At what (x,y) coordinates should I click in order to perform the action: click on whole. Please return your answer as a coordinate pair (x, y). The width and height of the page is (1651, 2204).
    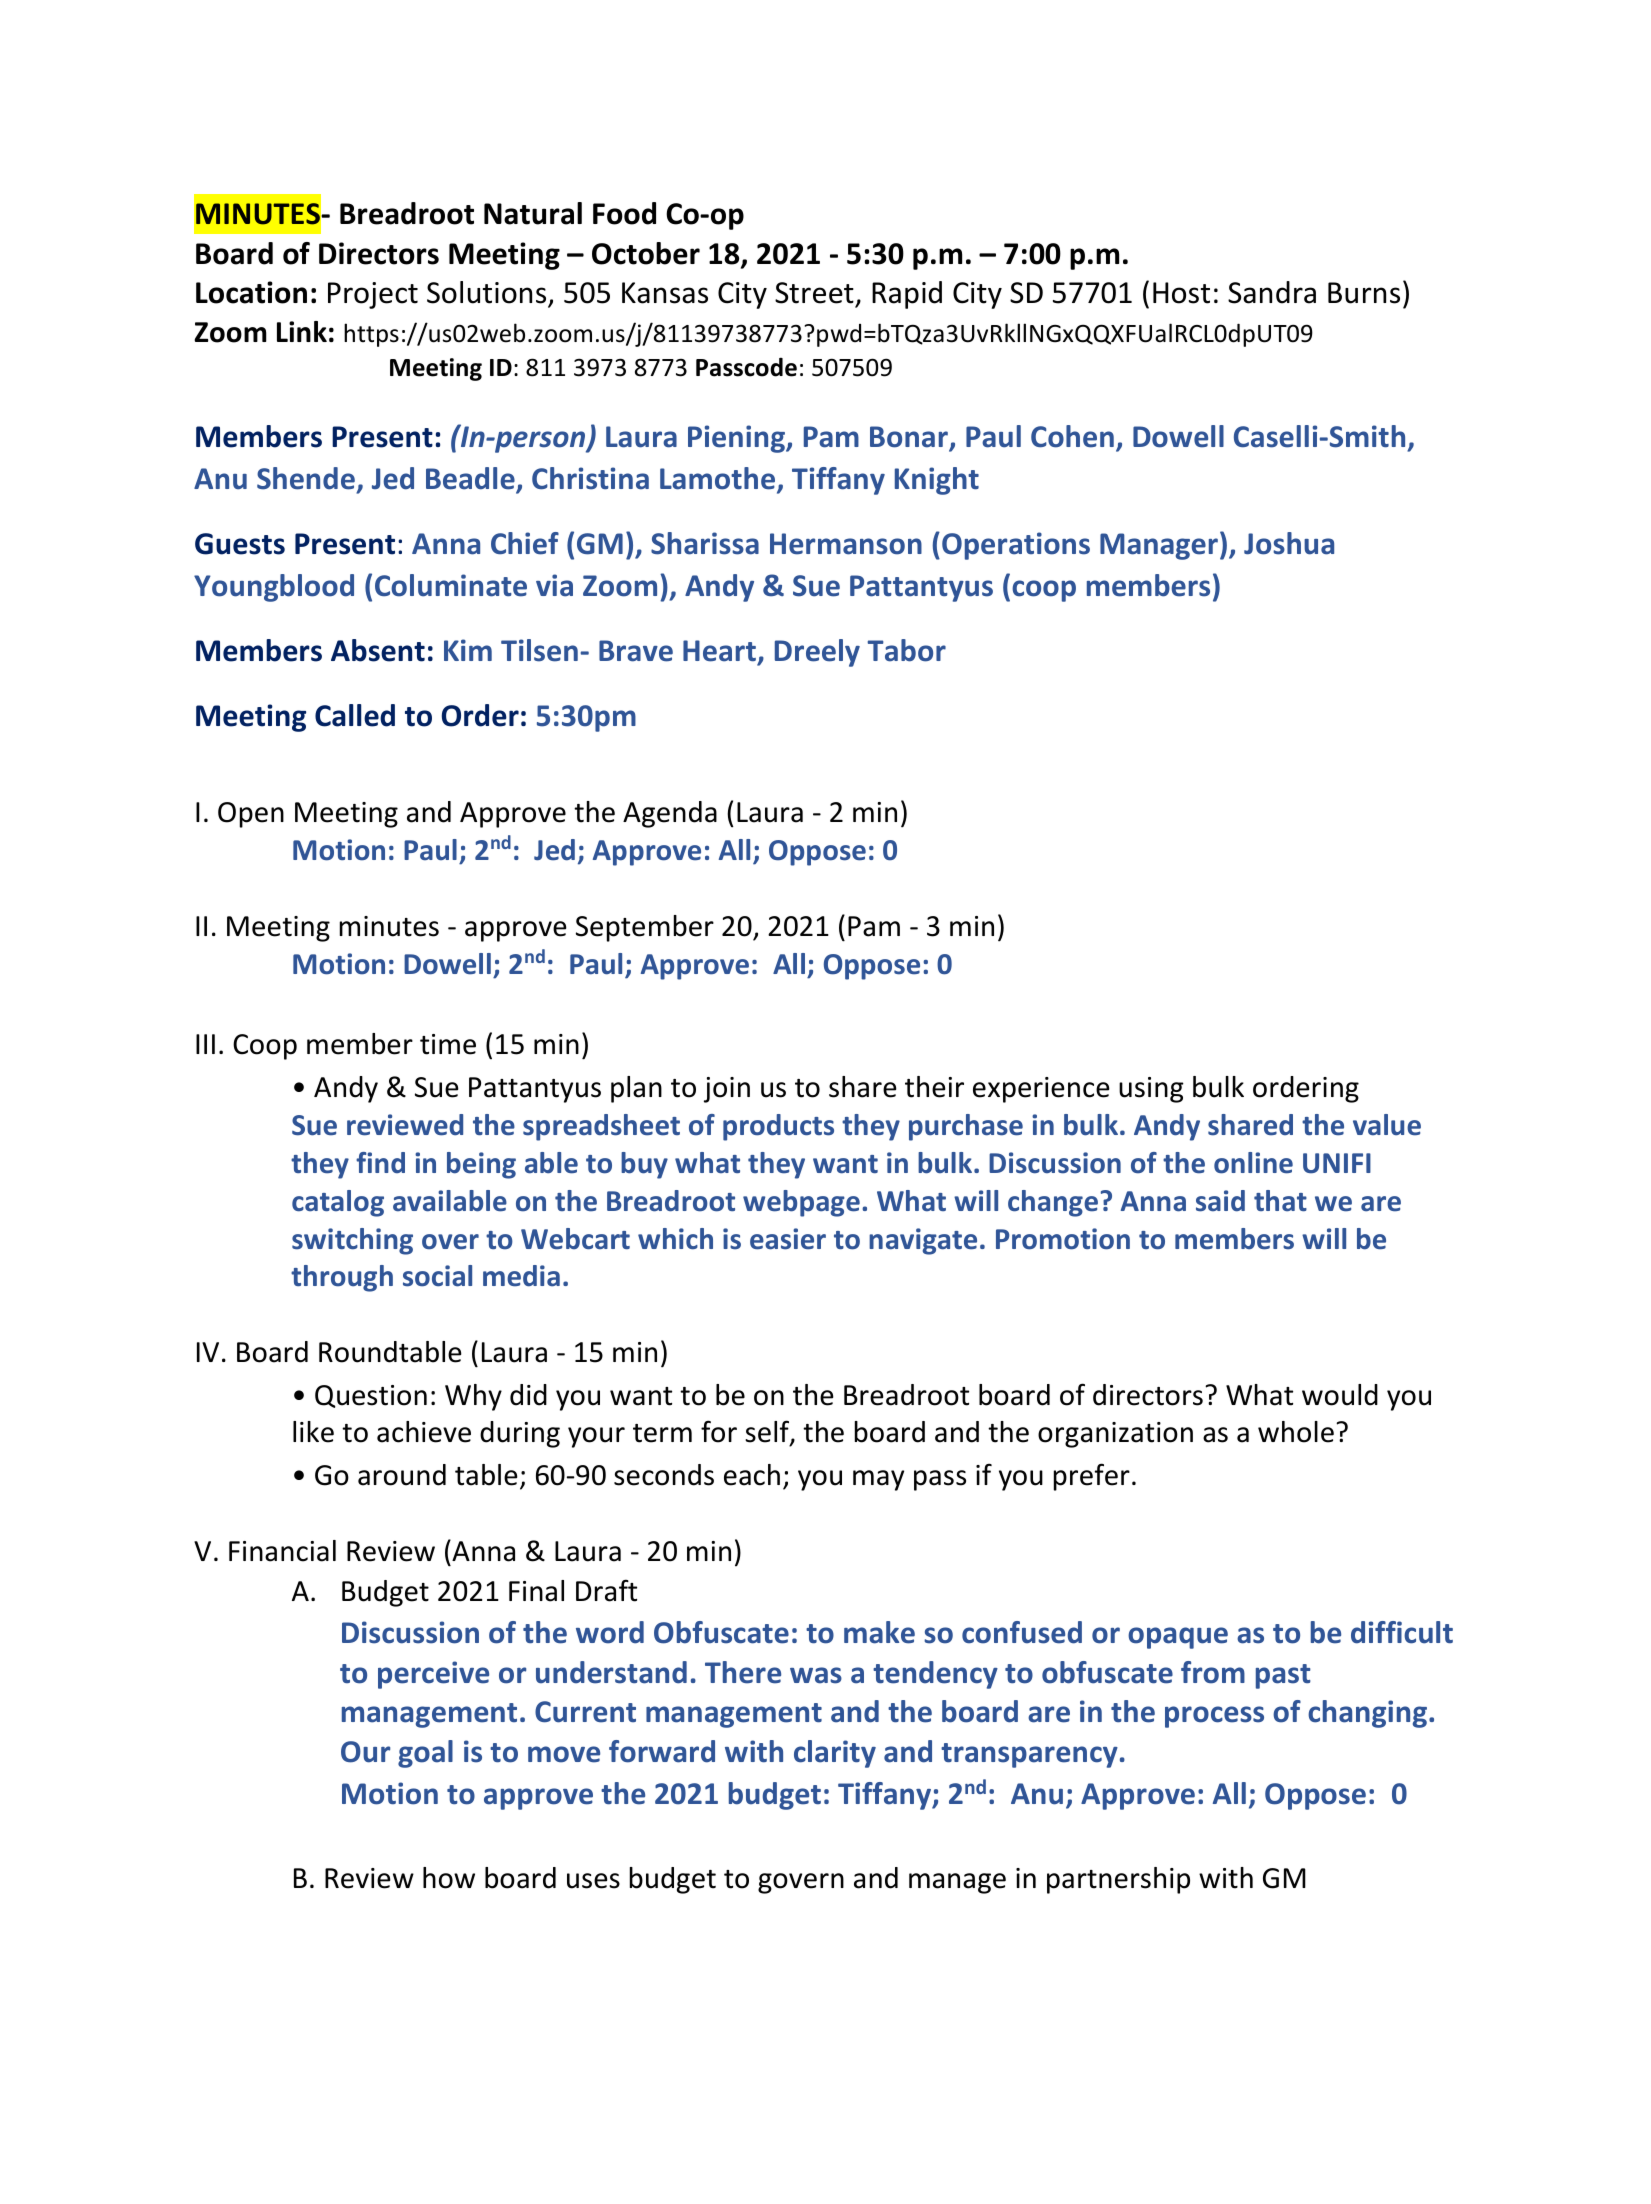
    Looking at the image, I should click on (1296, 1432).
